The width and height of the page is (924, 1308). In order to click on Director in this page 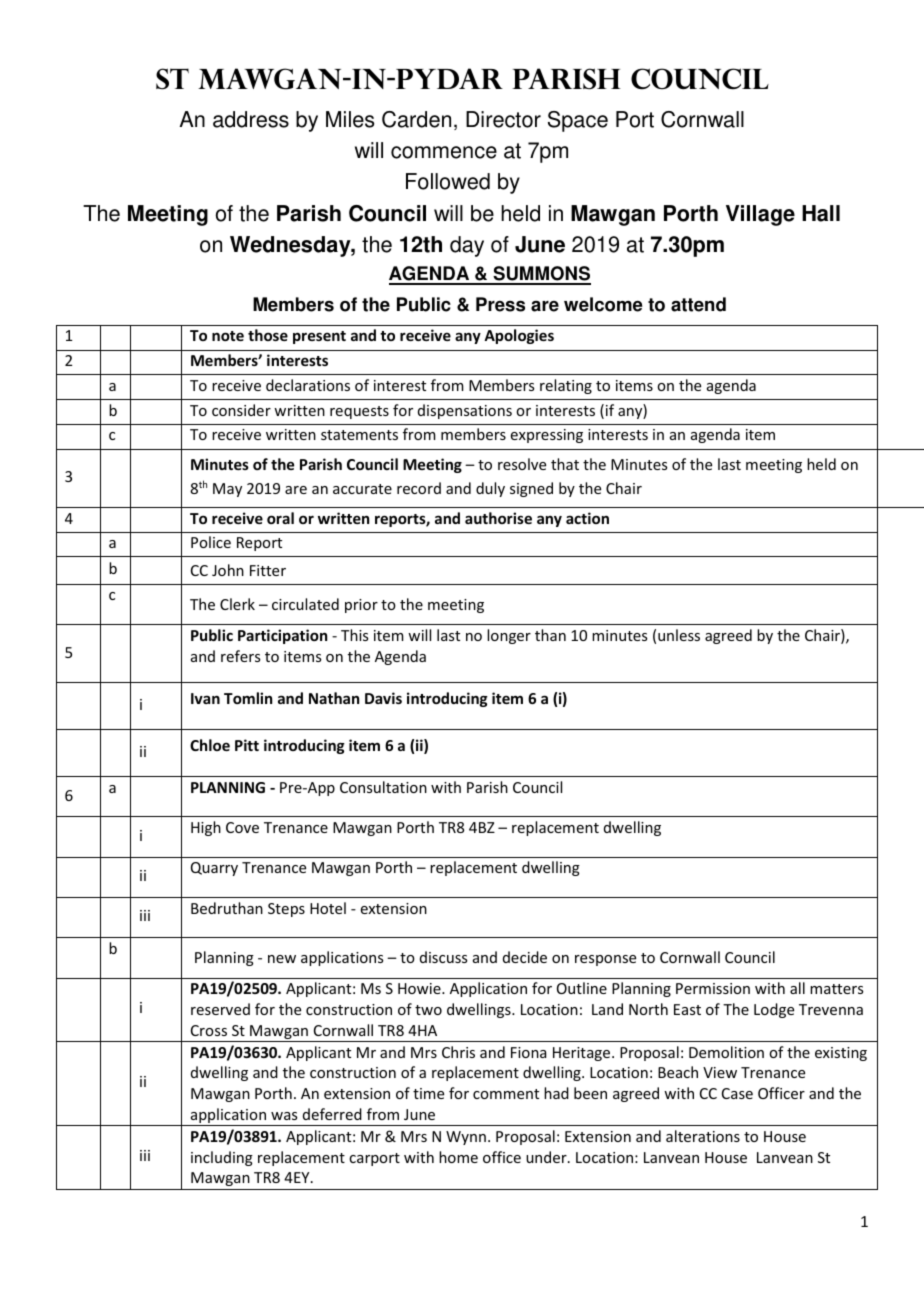, I will do `click(503, 119)`.
